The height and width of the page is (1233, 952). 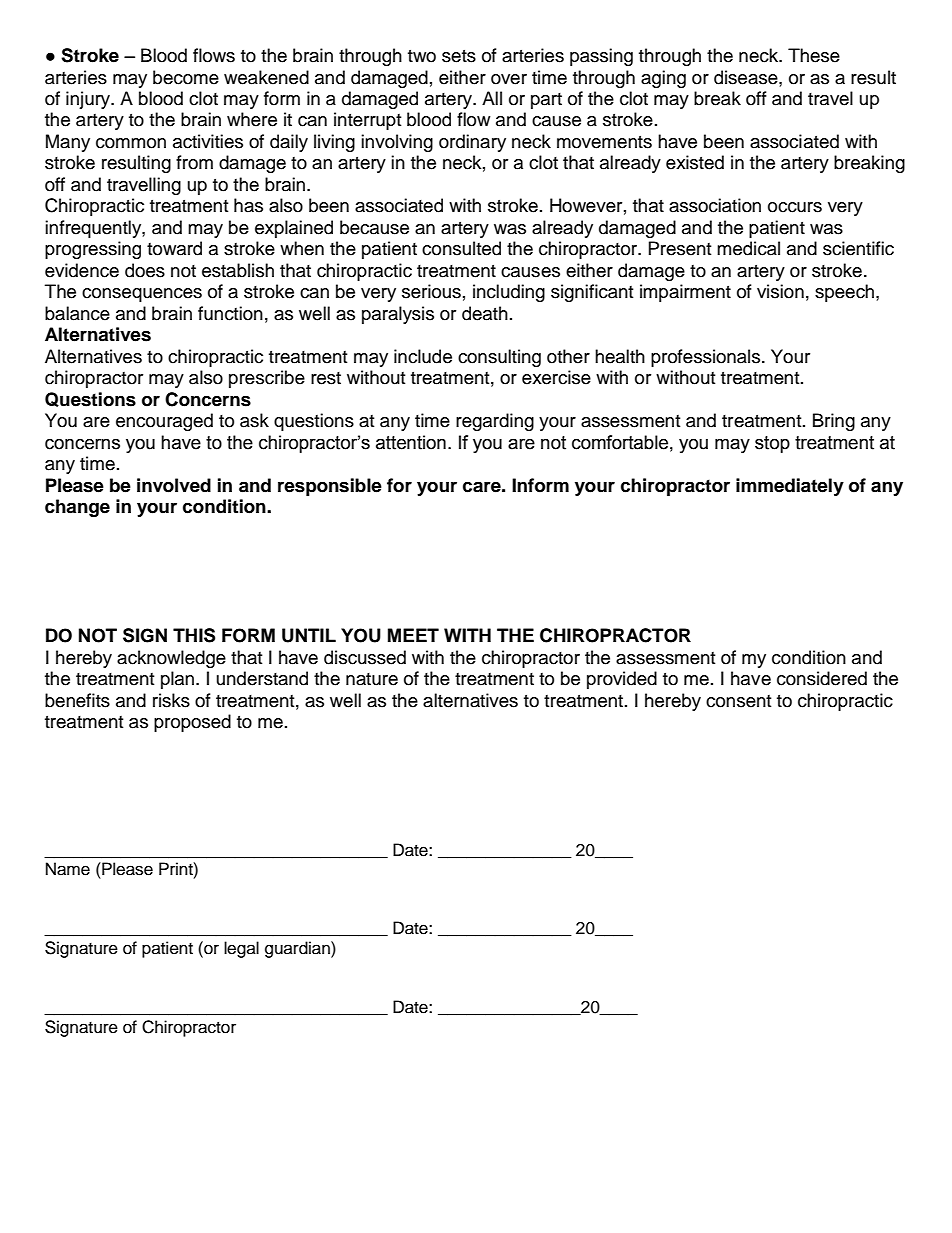 What do you see at coordinates (142, 295) in the page?
I see `consequences` at bounding box center [142, 295].
